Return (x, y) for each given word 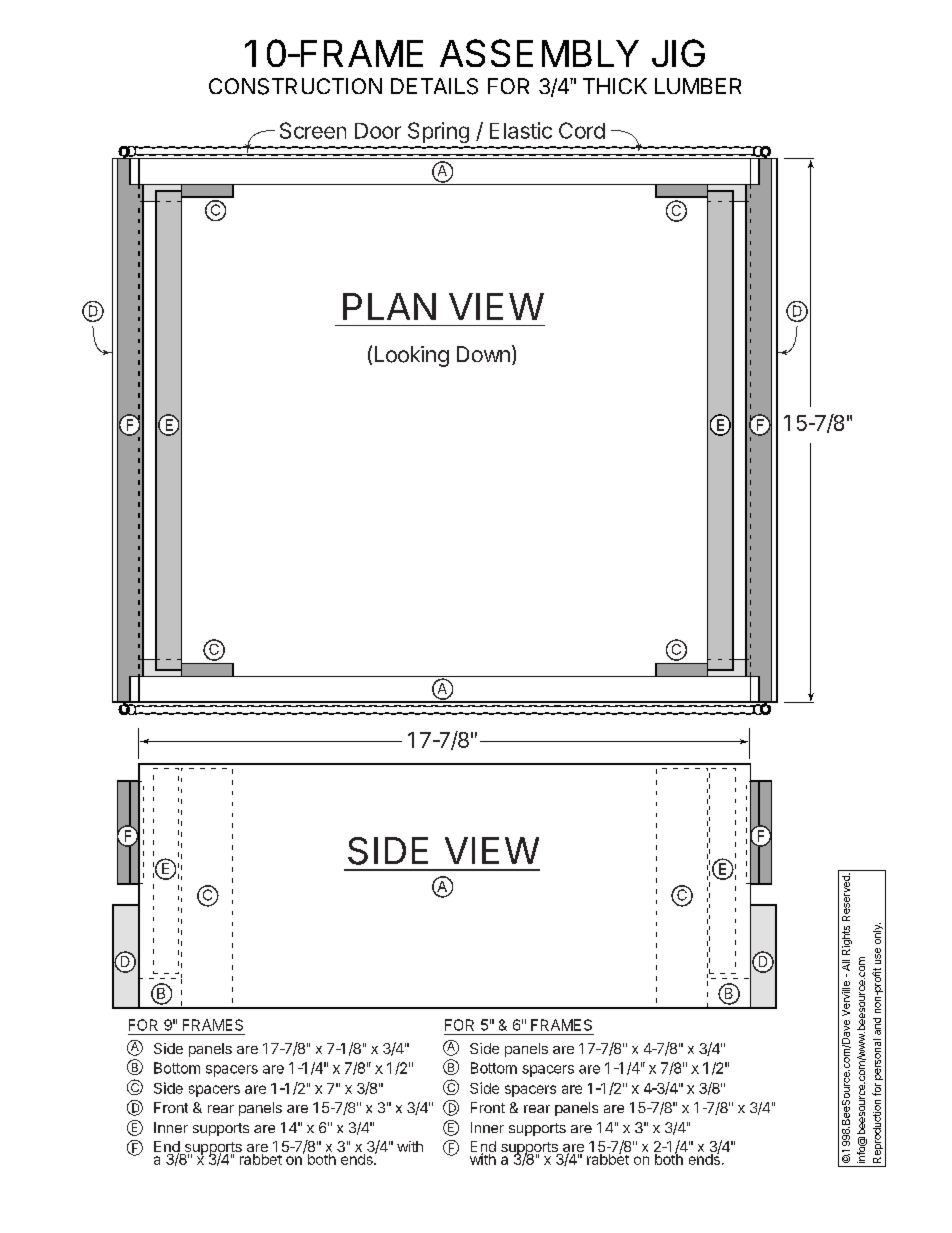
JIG (678, 53)
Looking (412, 356)
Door (378, 131)
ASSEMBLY (539, 53)
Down (483, 354)
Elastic (521, 130)
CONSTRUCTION (295, 86)
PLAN (389, 306)
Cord (582, 130)
